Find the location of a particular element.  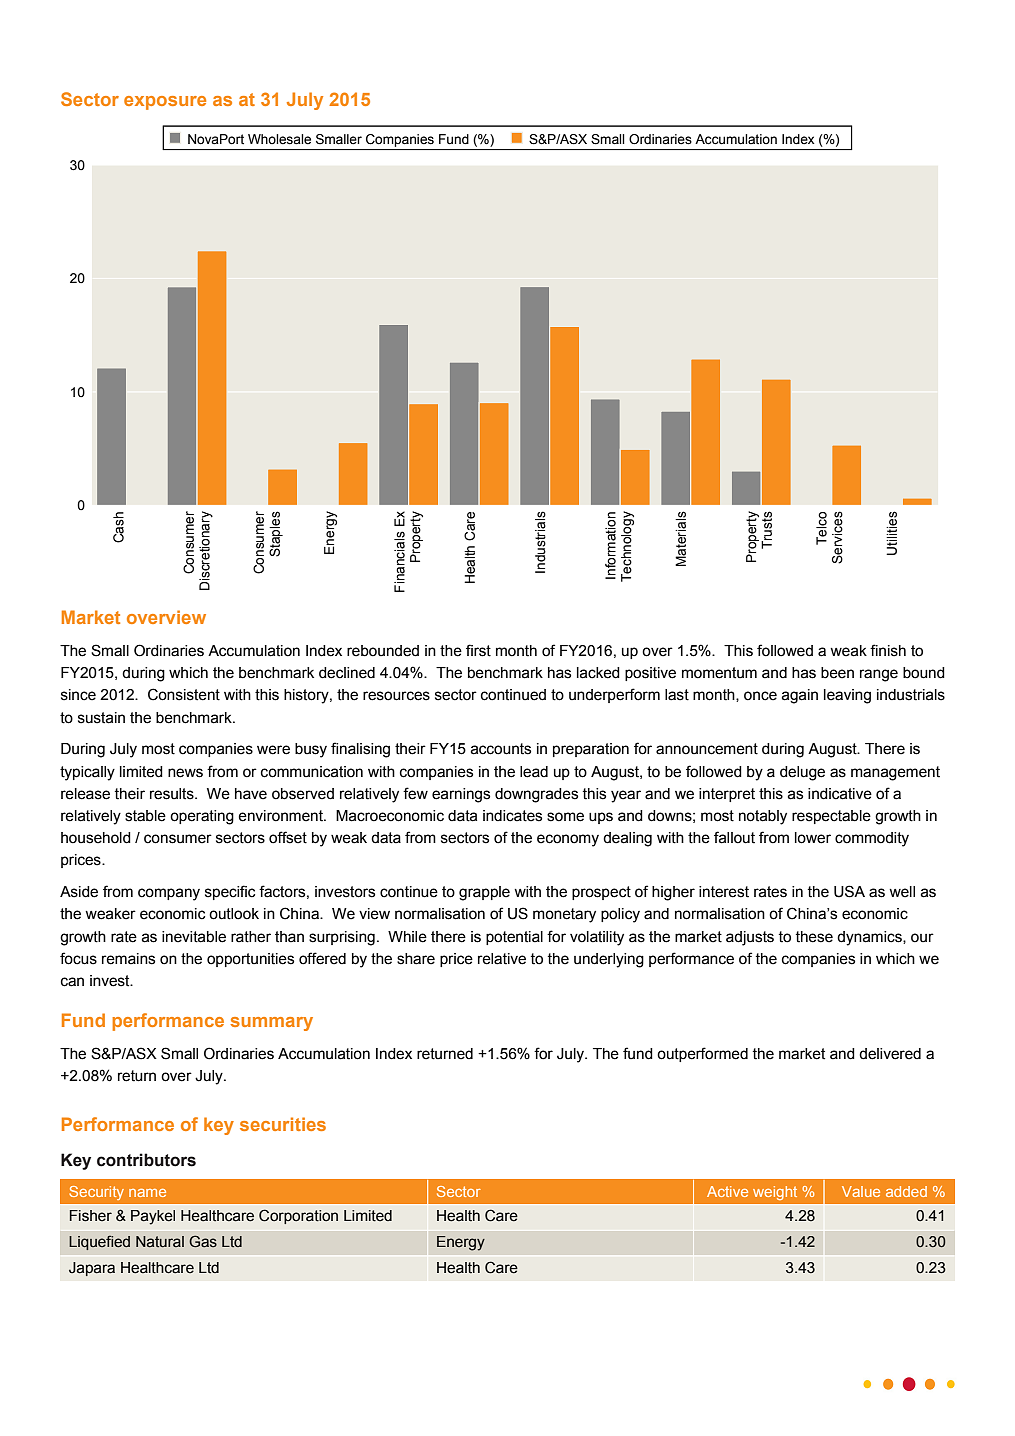

operating is located at coordinates (202, 817).
